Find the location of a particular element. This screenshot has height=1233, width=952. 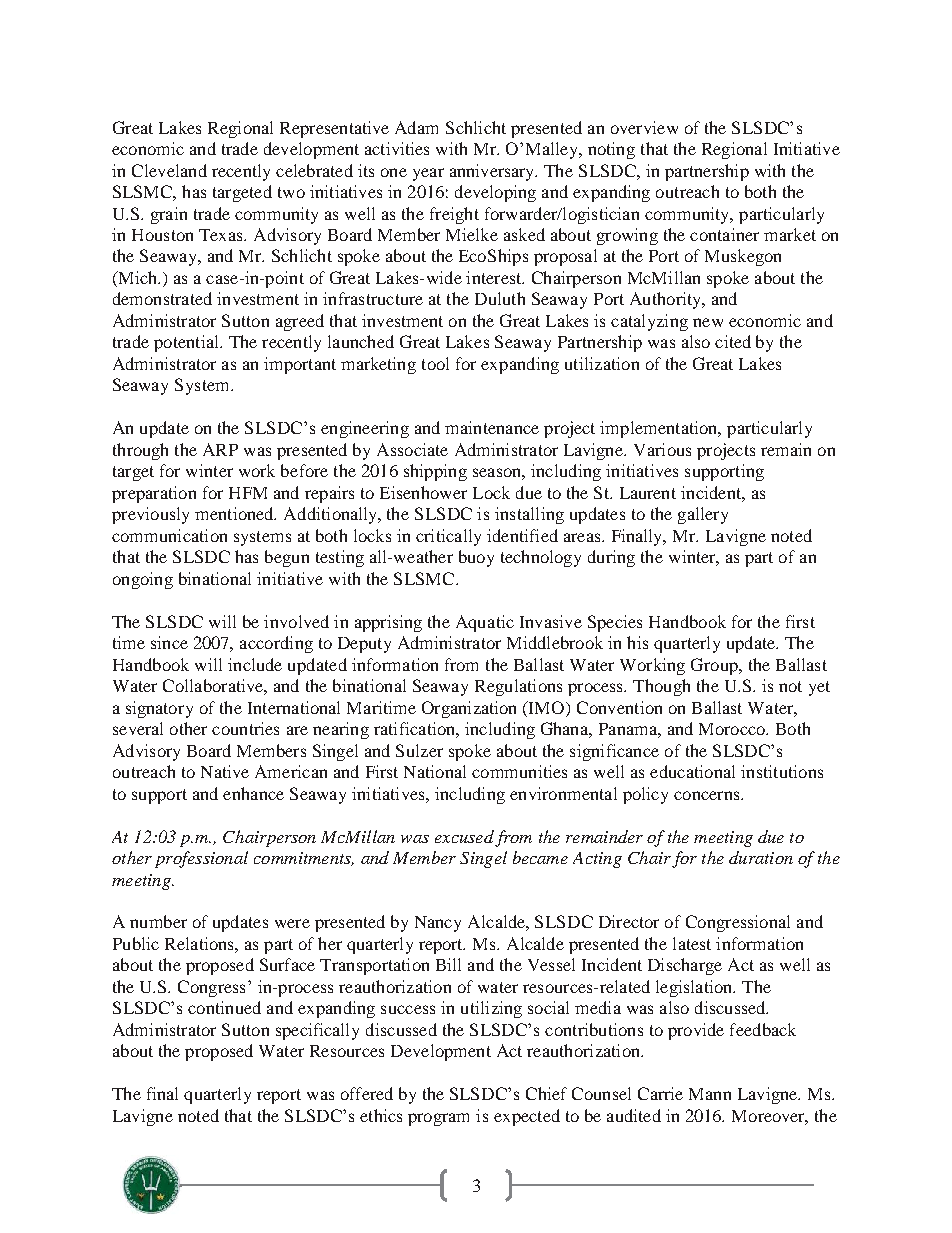

Group is located at coordinates (715, 666).
